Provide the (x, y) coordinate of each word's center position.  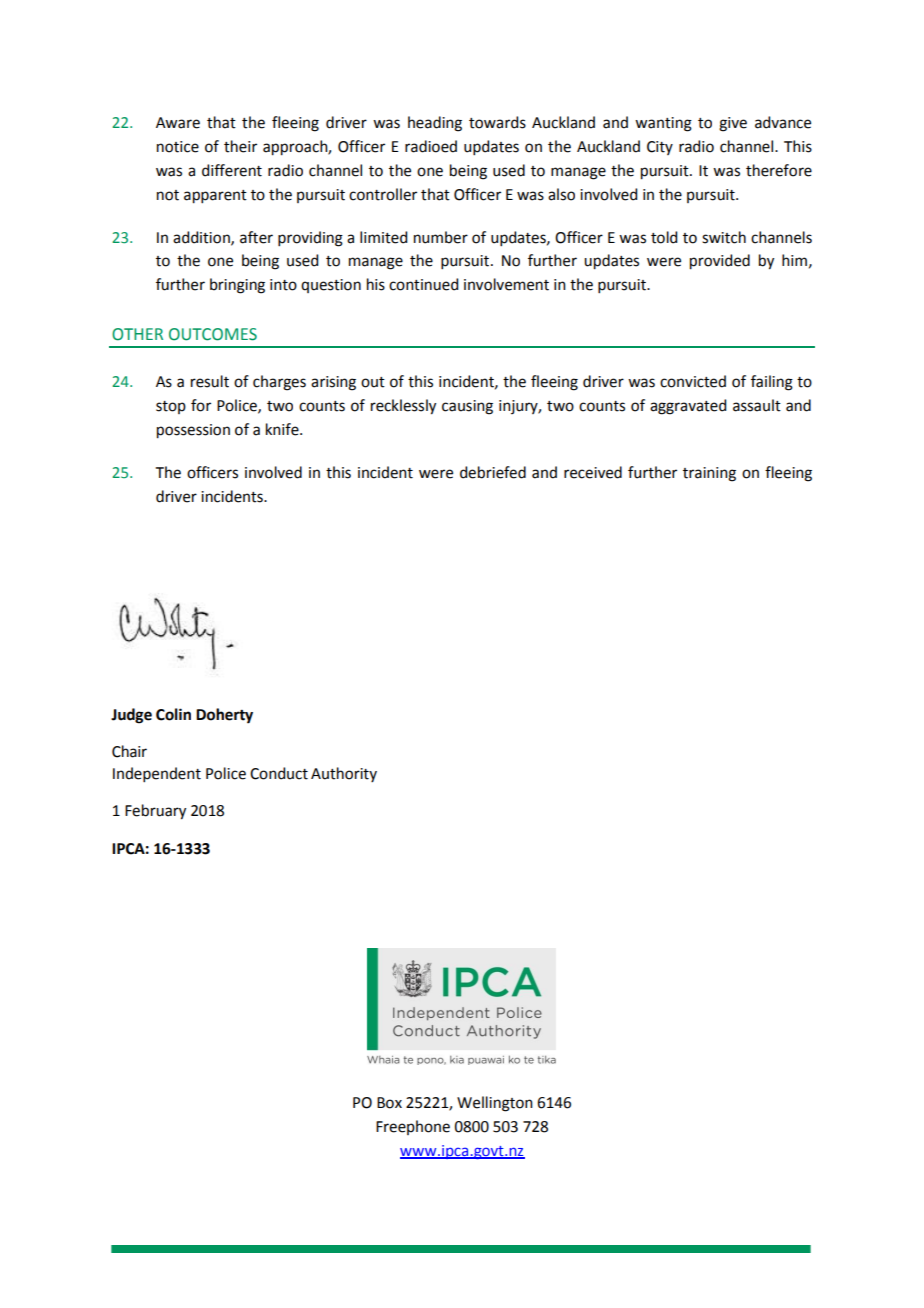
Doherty (224, 716)
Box (389, 1103)
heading (435, 124)
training (709, 474)
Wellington (495, 1104)
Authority (344, 774)
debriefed (493, 472)
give (733, 124)
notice (178, 147)
